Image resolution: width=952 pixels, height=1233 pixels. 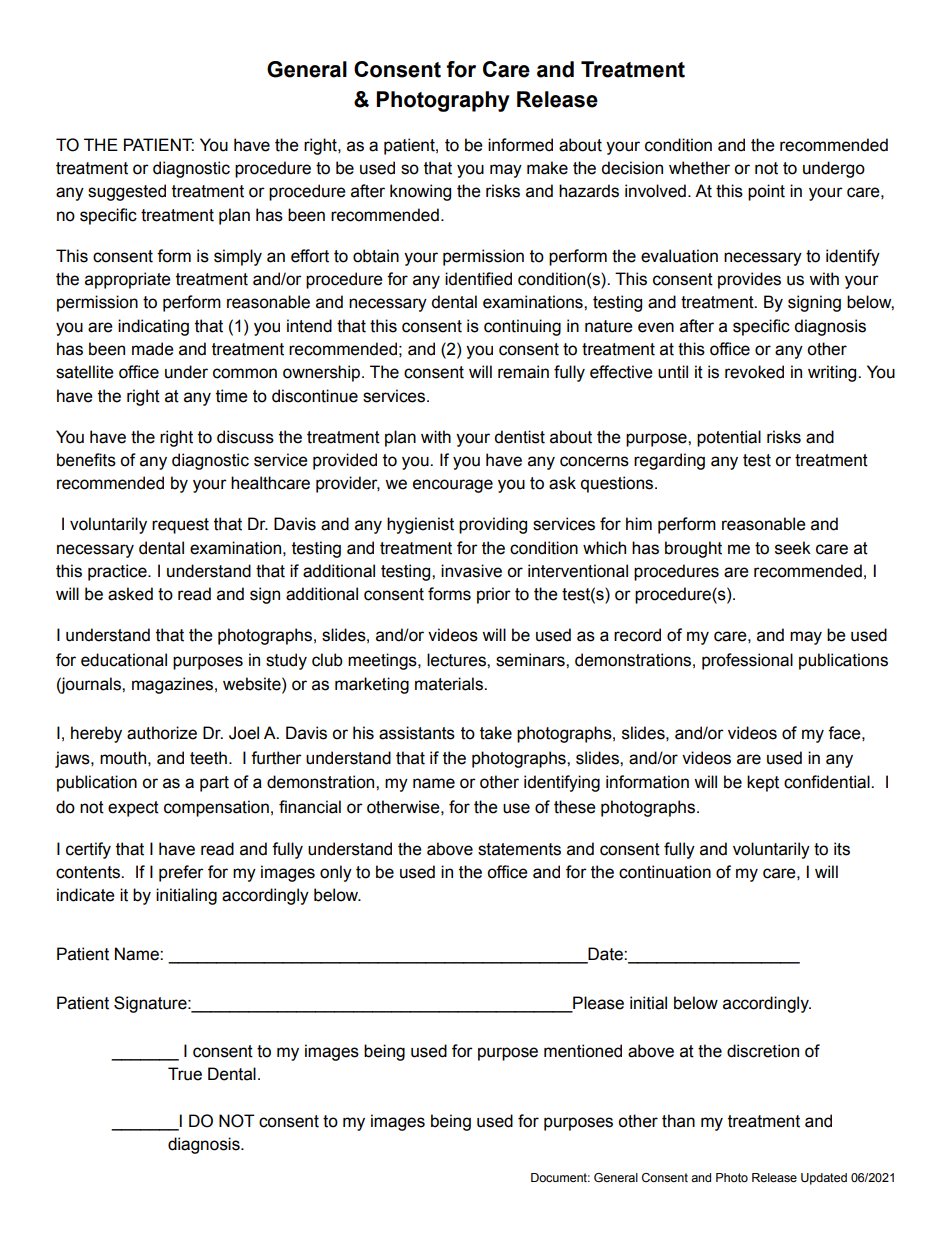 What do you see at coordinates (180, 526) in the image?
I see `request` at bounding box center [180, 526].
